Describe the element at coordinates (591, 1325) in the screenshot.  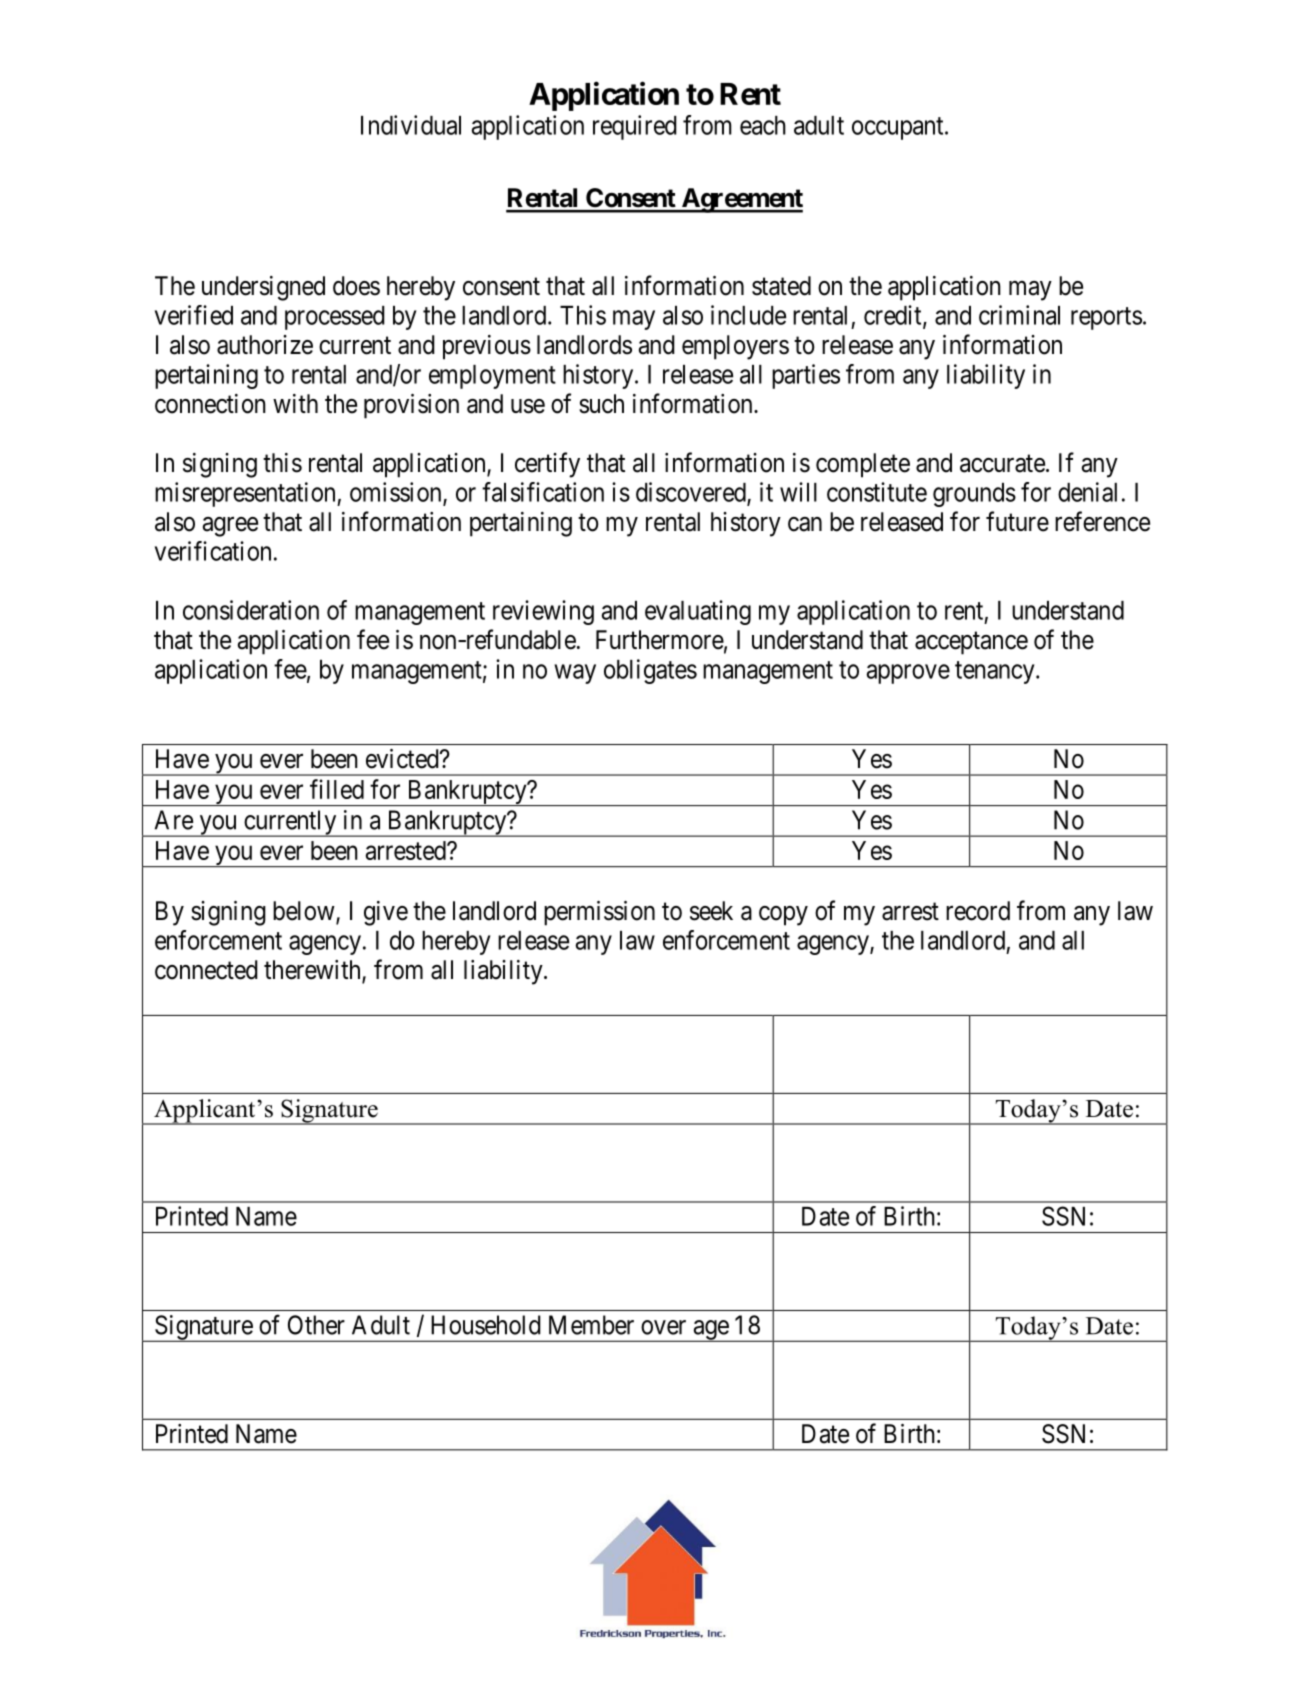
I see `Member` at that location.
